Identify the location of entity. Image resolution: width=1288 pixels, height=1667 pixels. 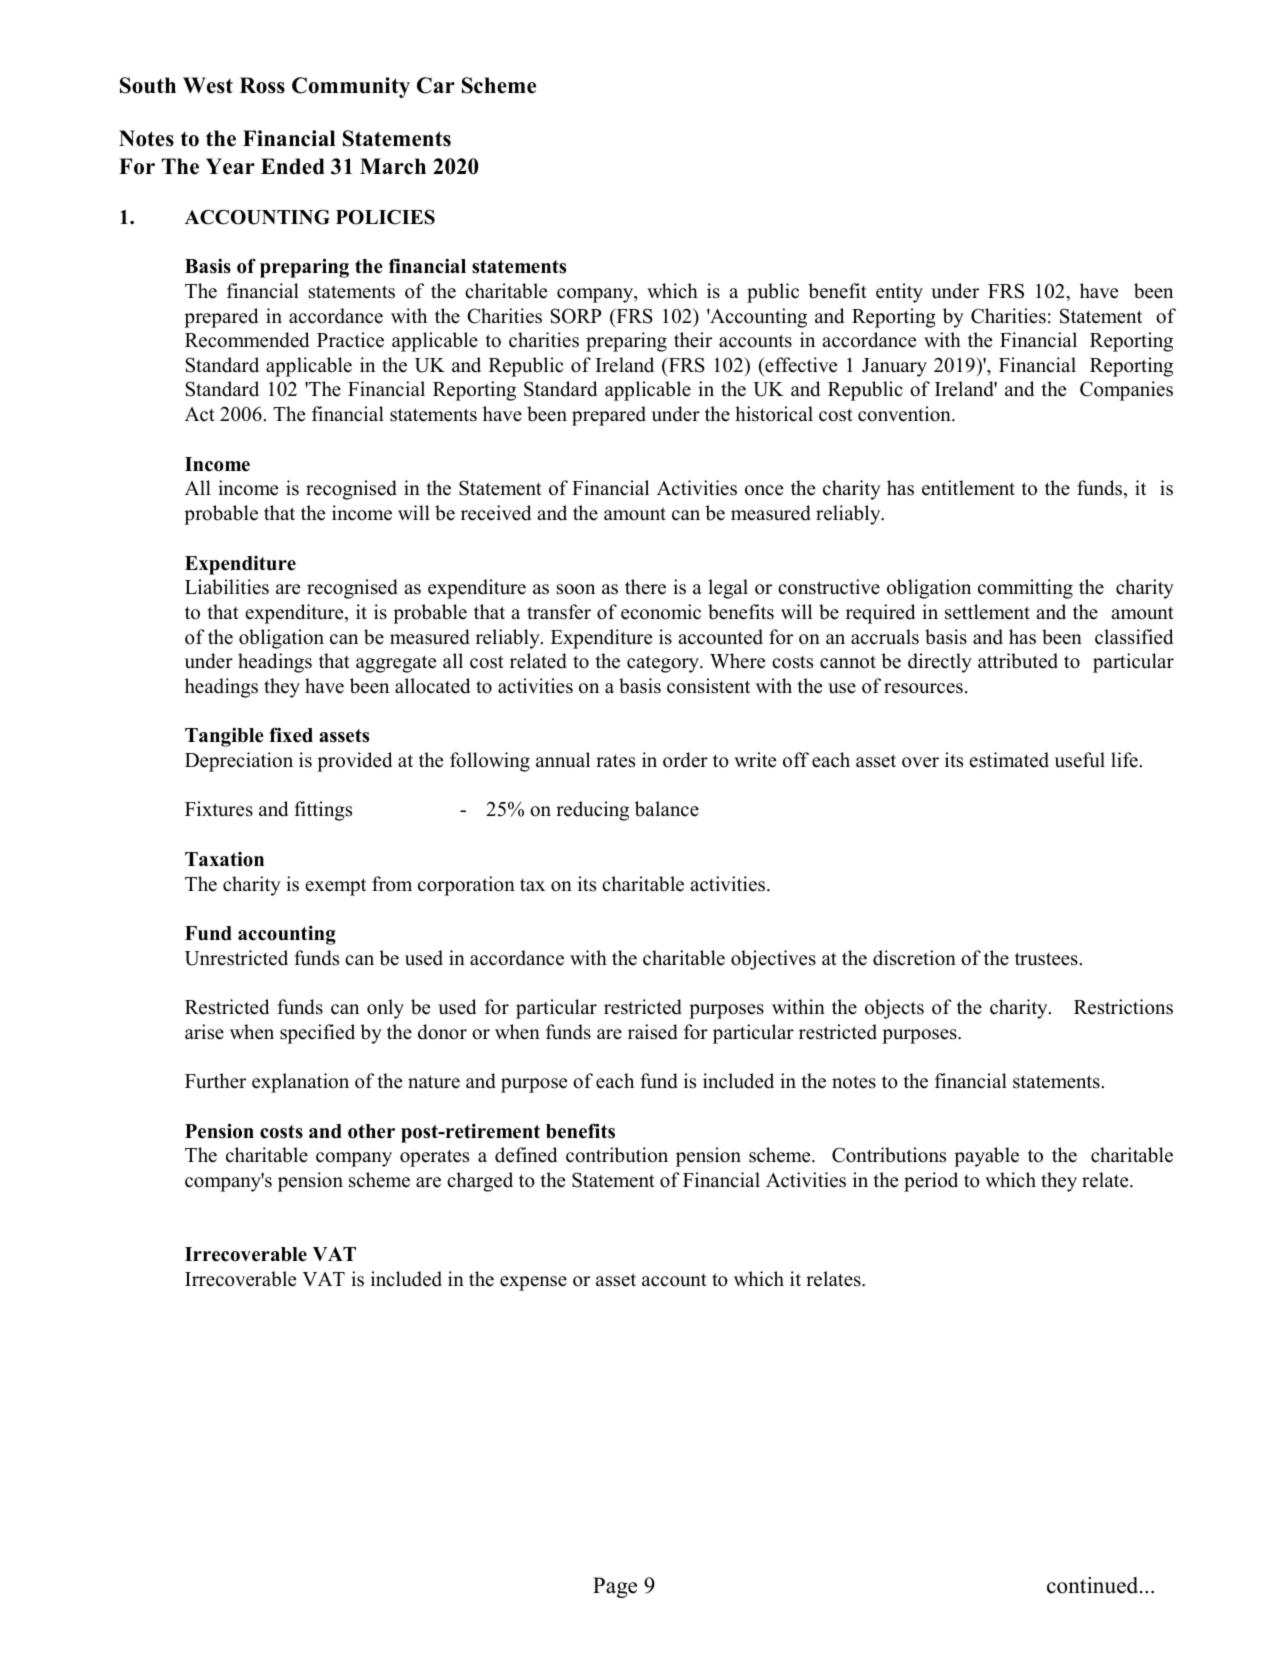
(899, 293).
